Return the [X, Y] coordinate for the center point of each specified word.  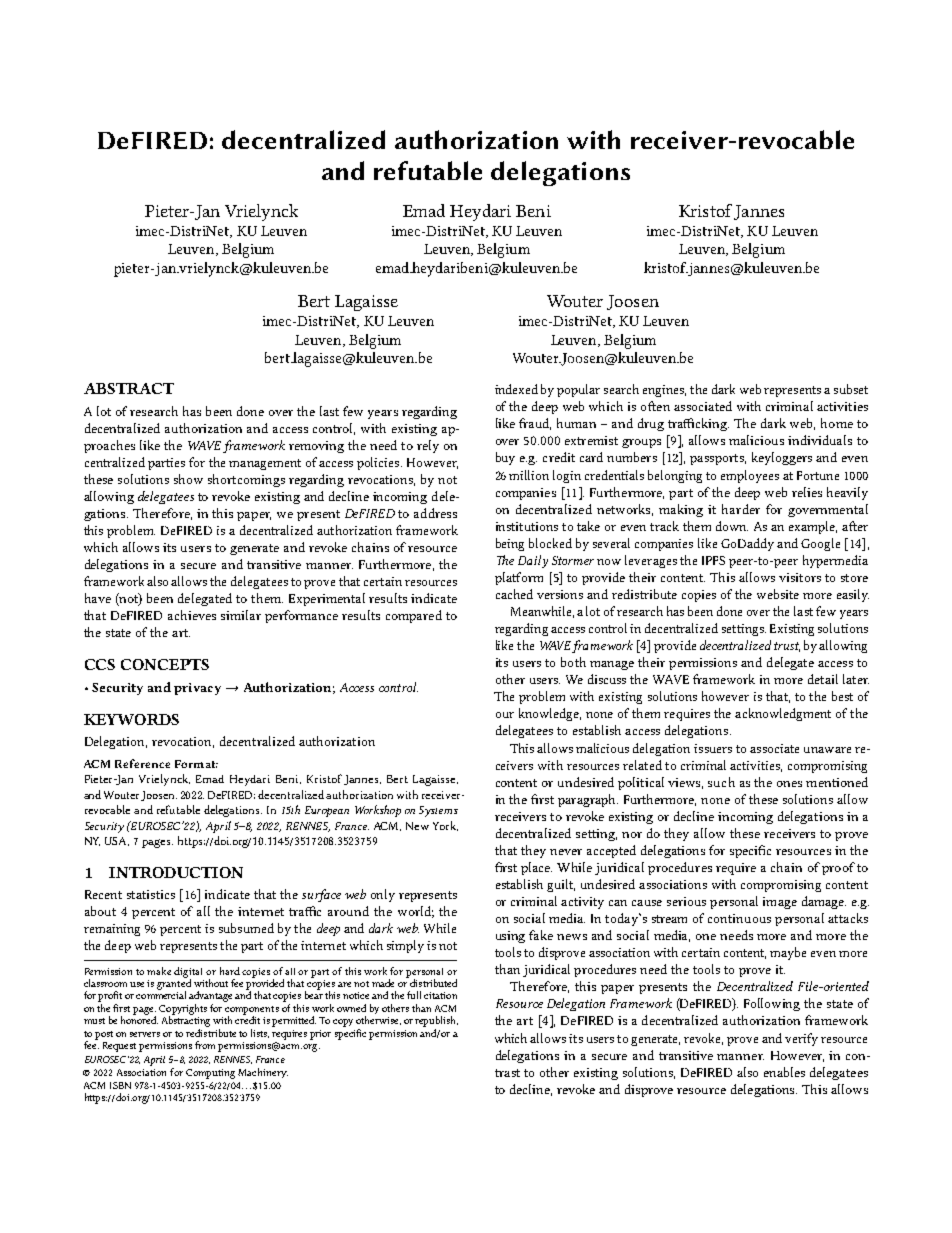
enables [784, 1072]
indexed [516, 389]
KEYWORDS [131, 719]
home [837, 423]
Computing [210, 1074]
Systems [438, 811]
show [188, 479]
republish [436, 1021]
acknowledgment [783, 714]
